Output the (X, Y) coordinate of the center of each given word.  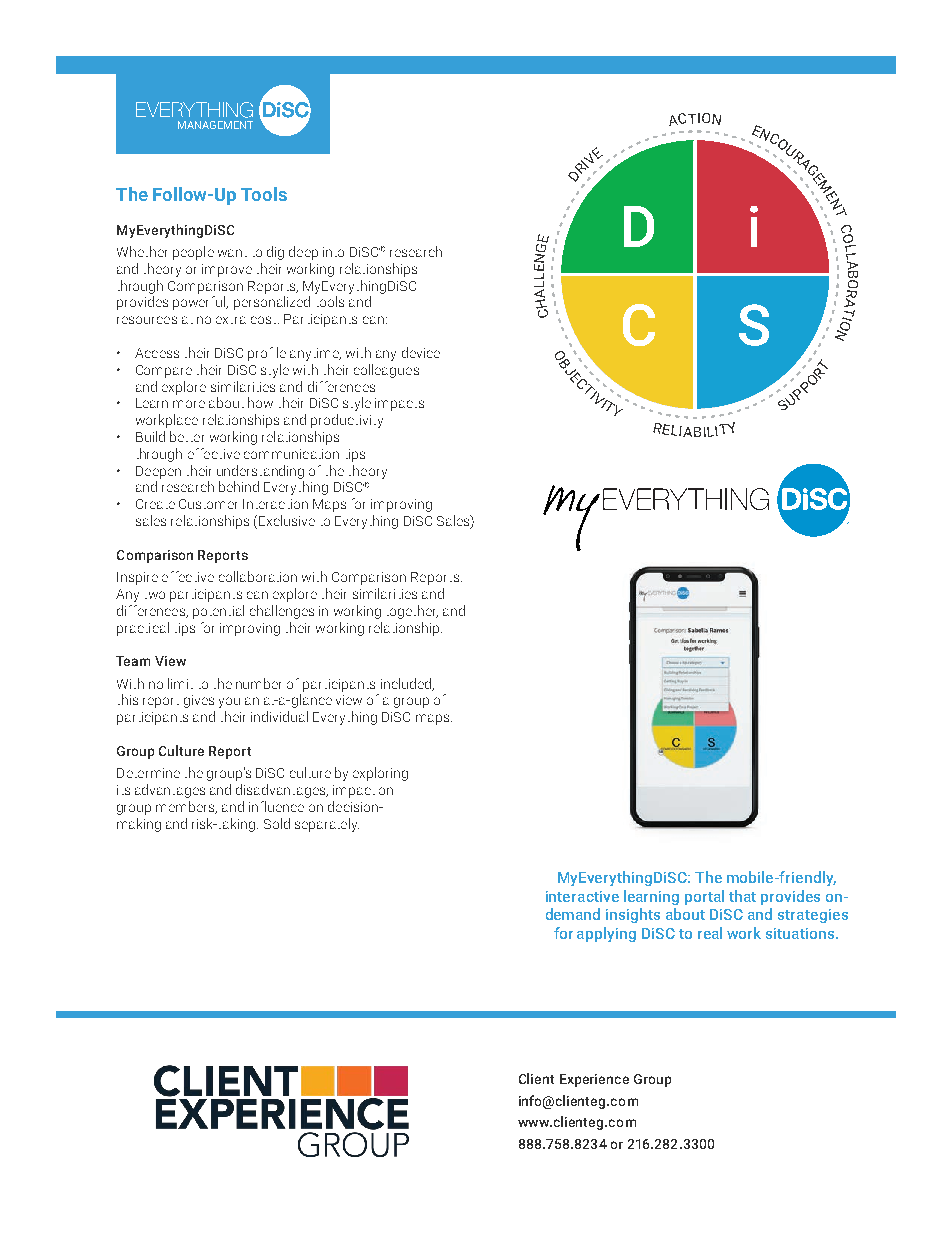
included (407, 684)
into (333, 252)
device (421, 352)
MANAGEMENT (215, 125)
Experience (594, 1080)
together (412, 612)
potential (218, 612)
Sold (277, 823)
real (710, 933)
